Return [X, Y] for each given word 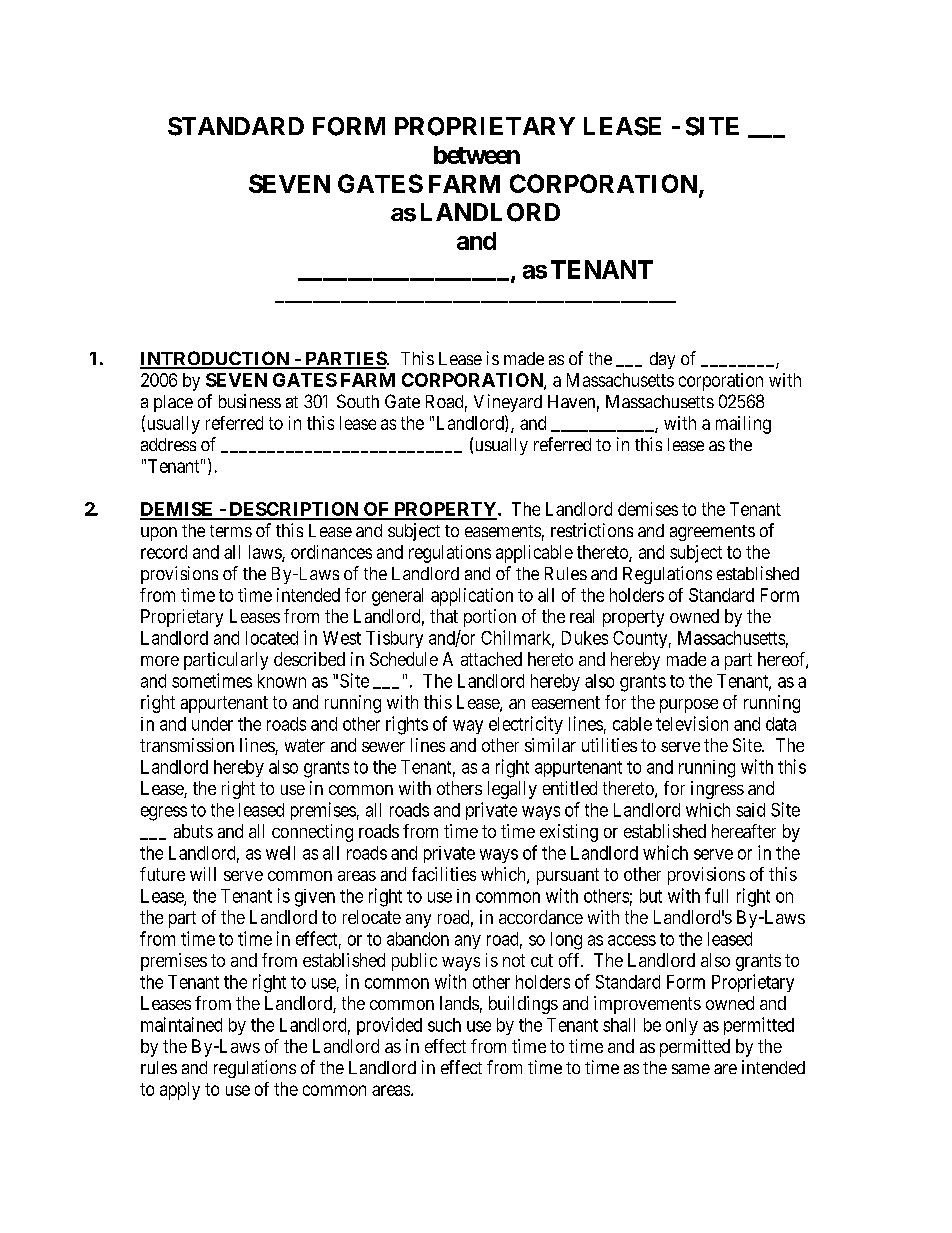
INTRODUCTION [215, 359]
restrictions [592, 530]
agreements [712, 533]
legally [512, 790]
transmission [187, 745]
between [477, 155]
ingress [717, 790]
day [662, 360]
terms [231, 531]
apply [180, 1091]
